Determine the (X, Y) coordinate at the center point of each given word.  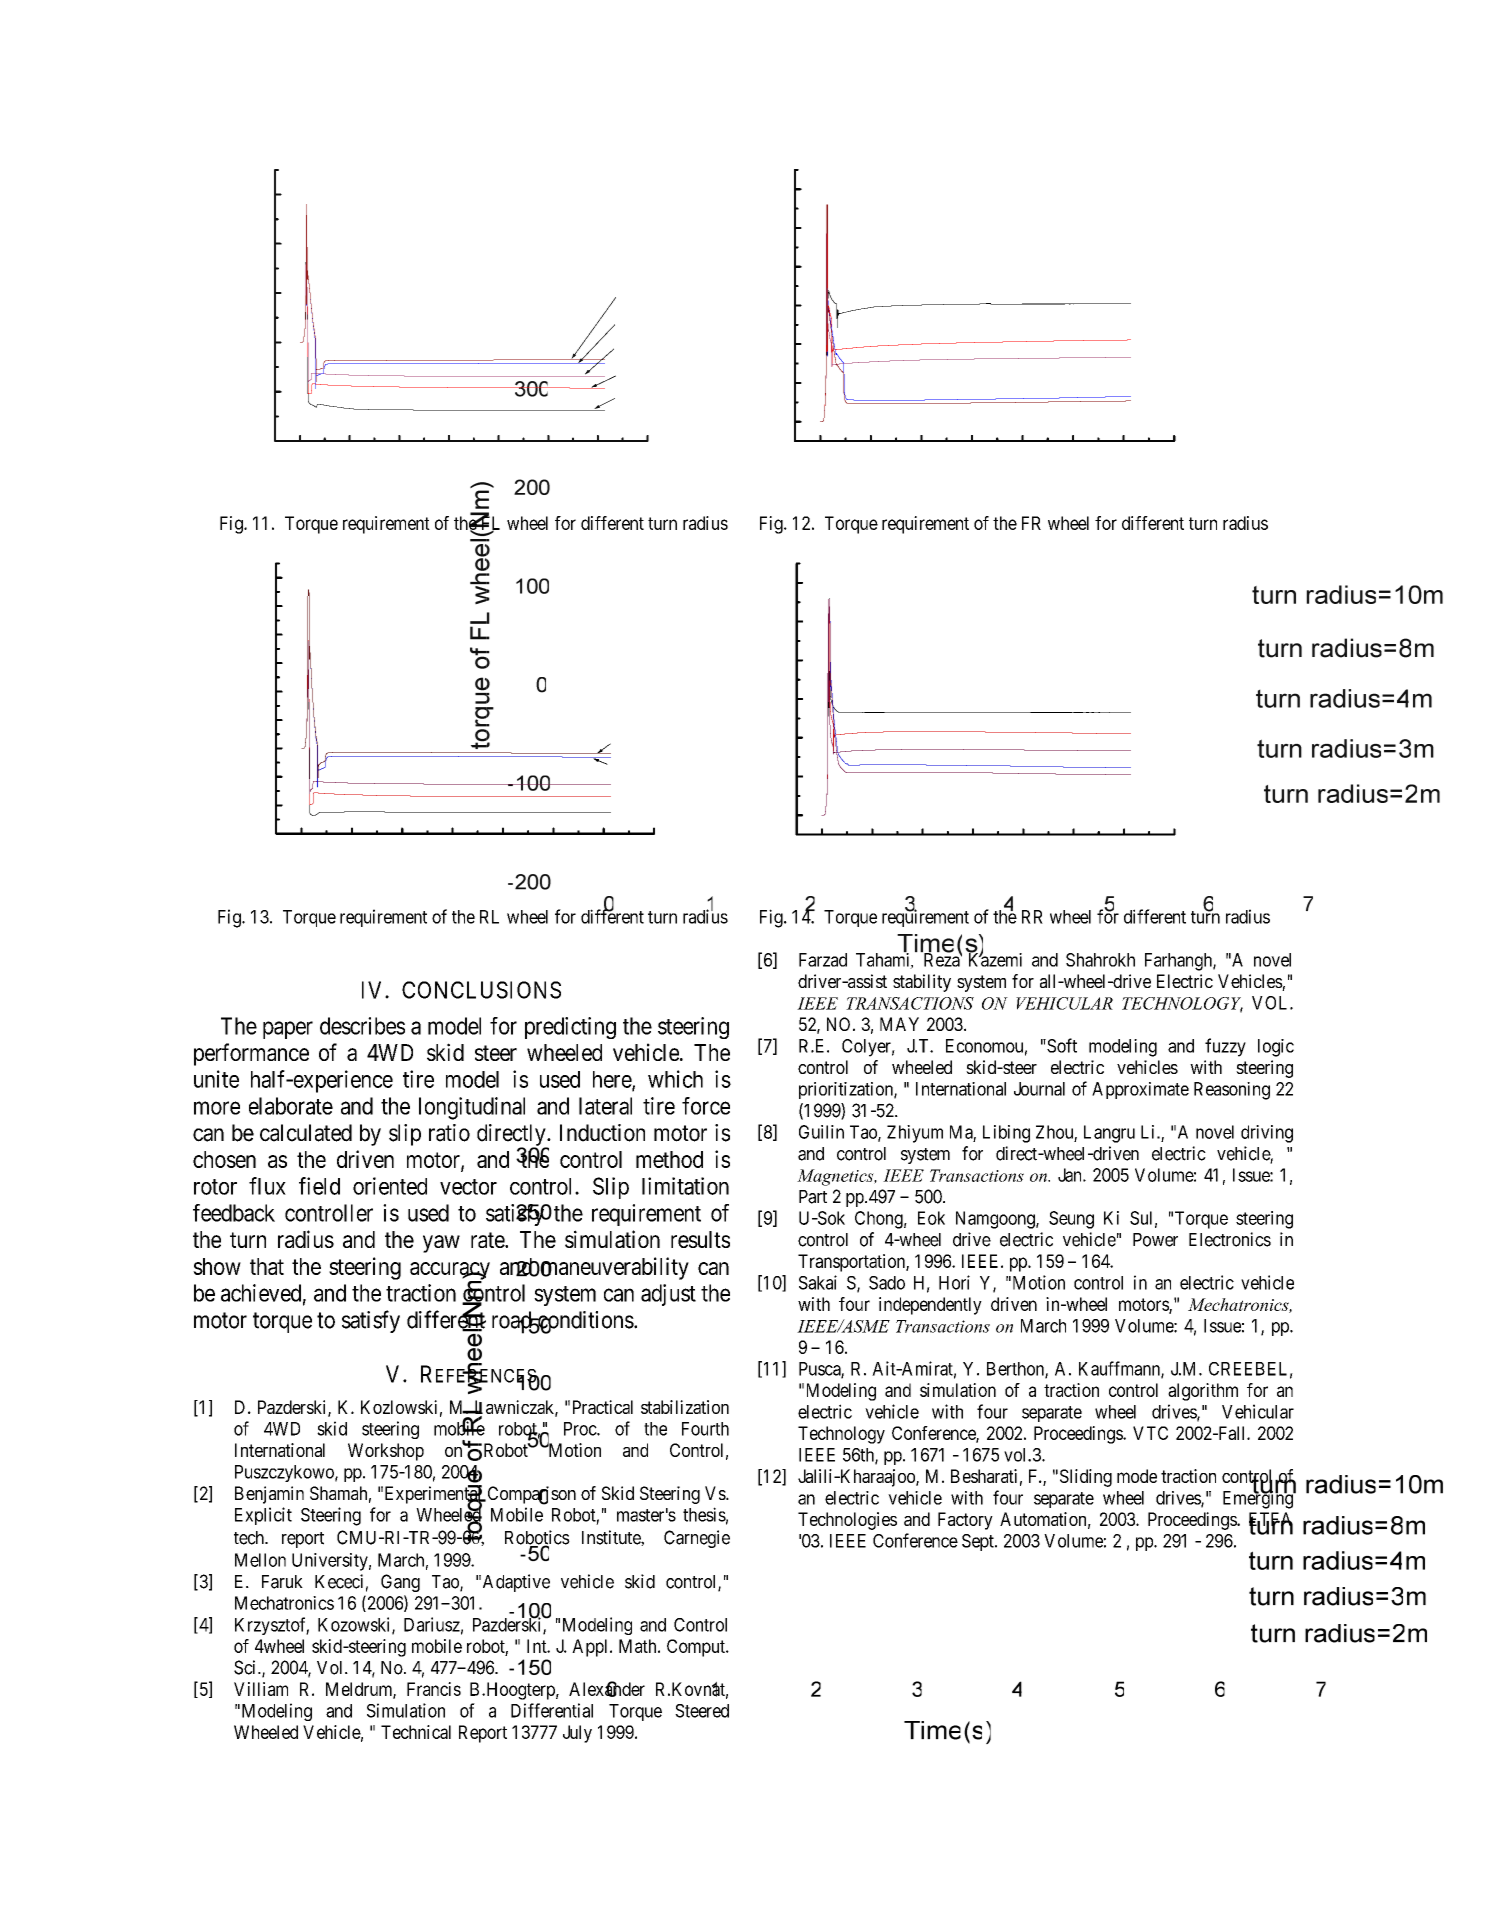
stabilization (685, 1407)
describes (362, 1026)
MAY (899, 1024)
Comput (697, 1648)
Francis (434, 1689)
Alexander (607, 1689)
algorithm (1203, 1392)
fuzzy (1225, 1047)
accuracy (450, 1272)
